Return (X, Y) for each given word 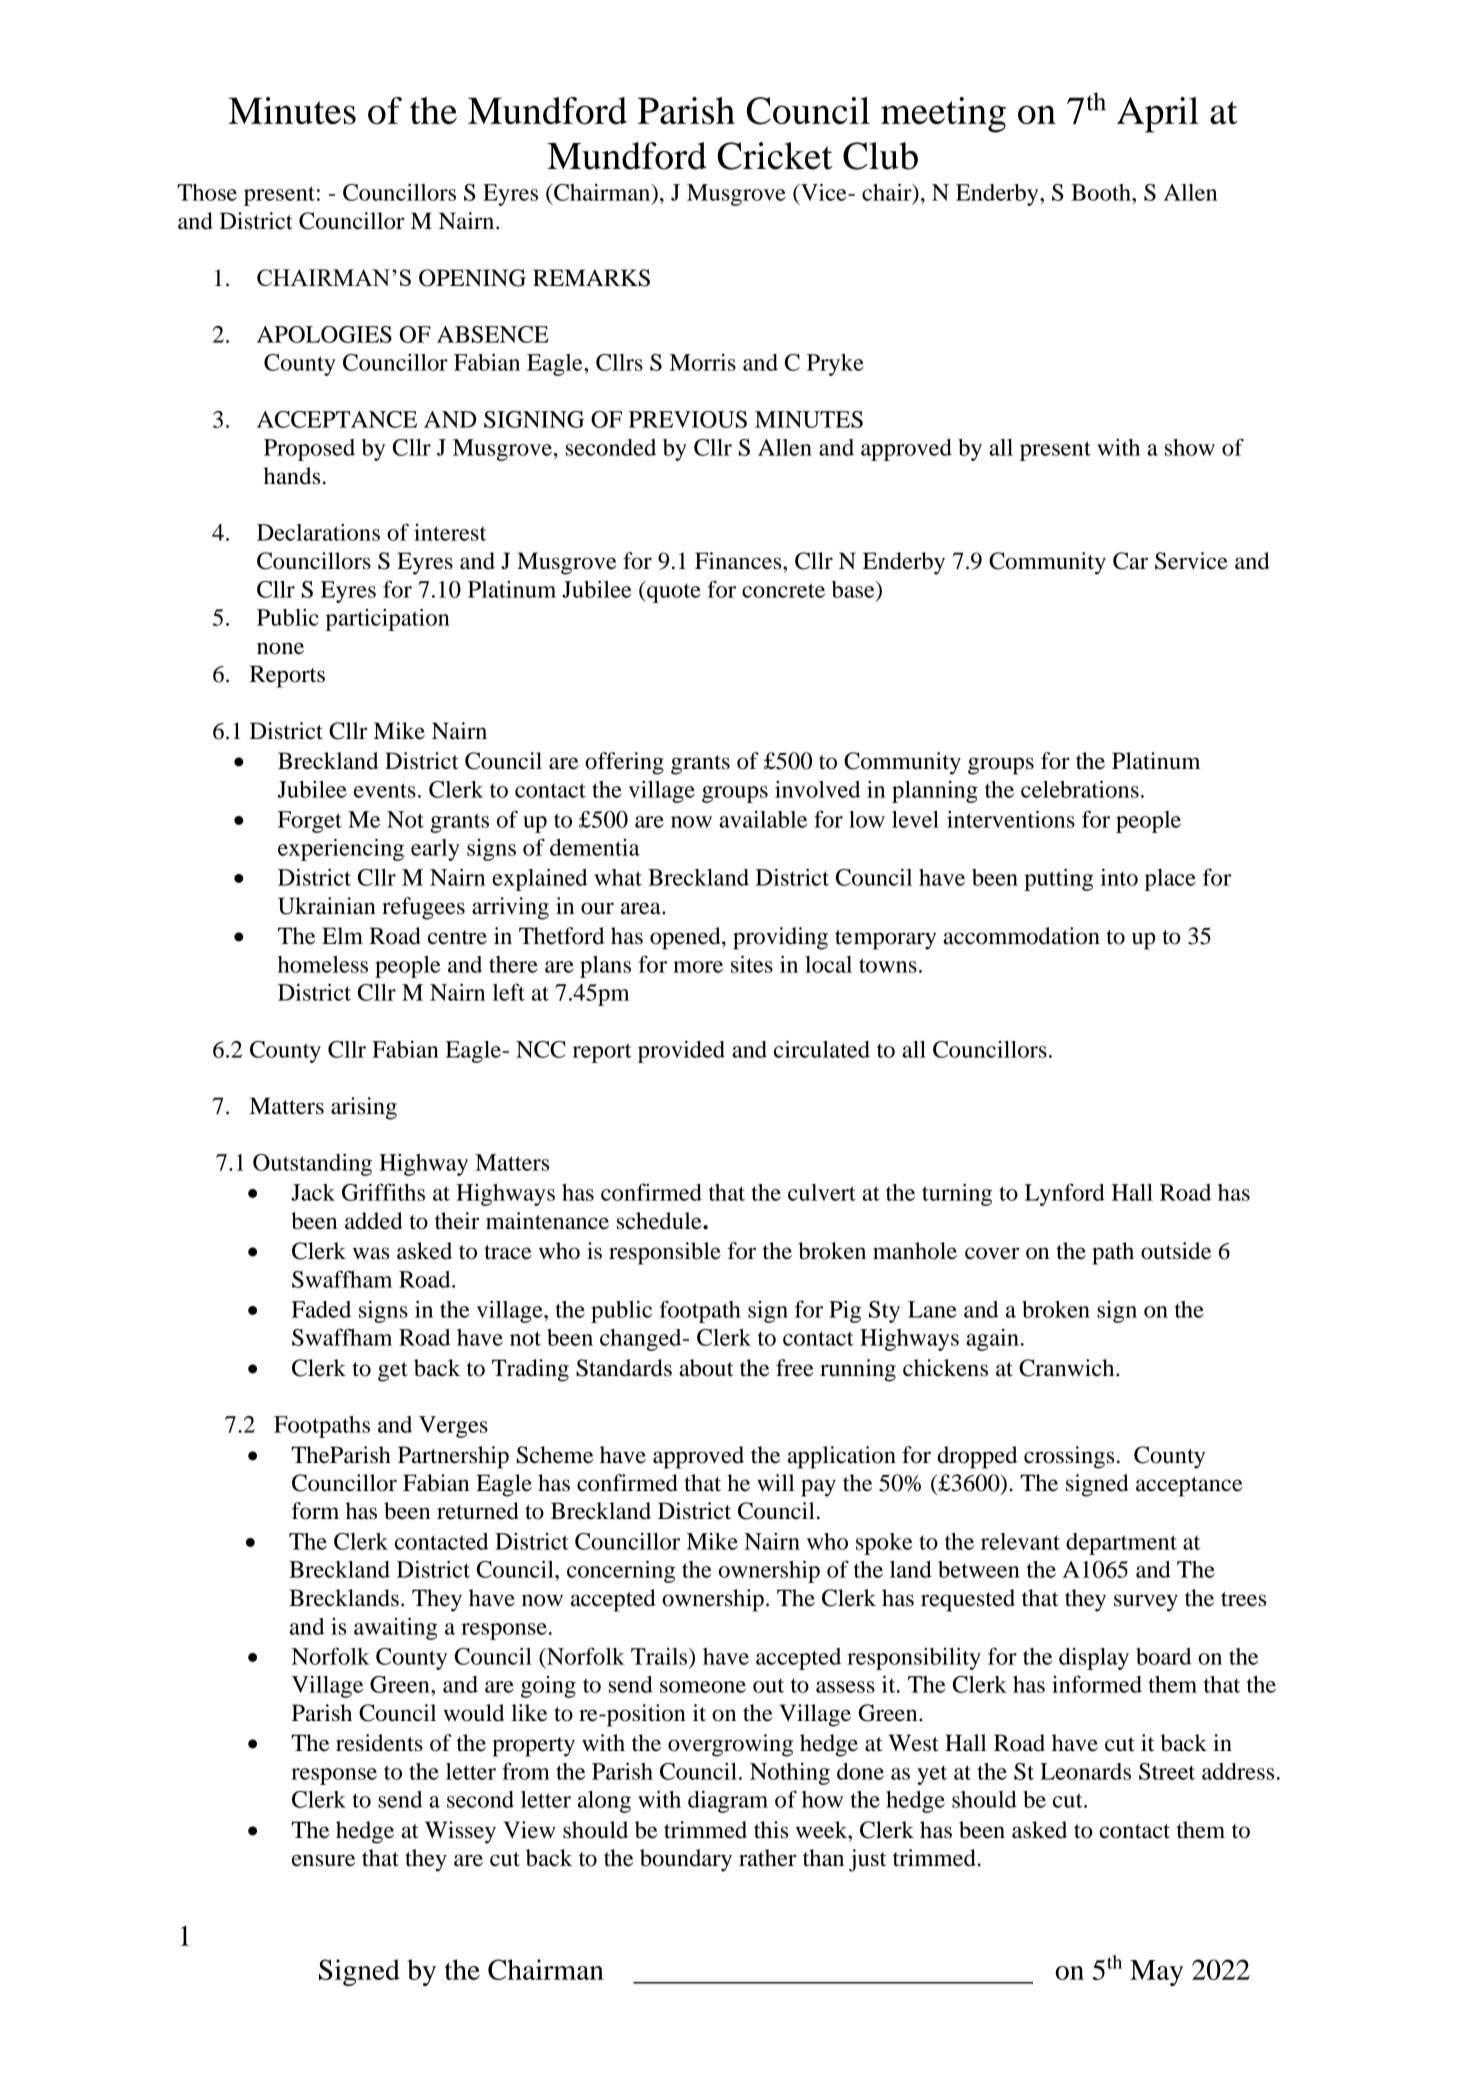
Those (207, 192)
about (706, 1368)
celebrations (1080, 789)
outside (1176, 1251)
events (385, 790)
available (763, 819)
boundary (686, 1860)
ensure (323, 1860)
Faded (321, 1309)
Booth (1102, 192)
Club (880, 156)
